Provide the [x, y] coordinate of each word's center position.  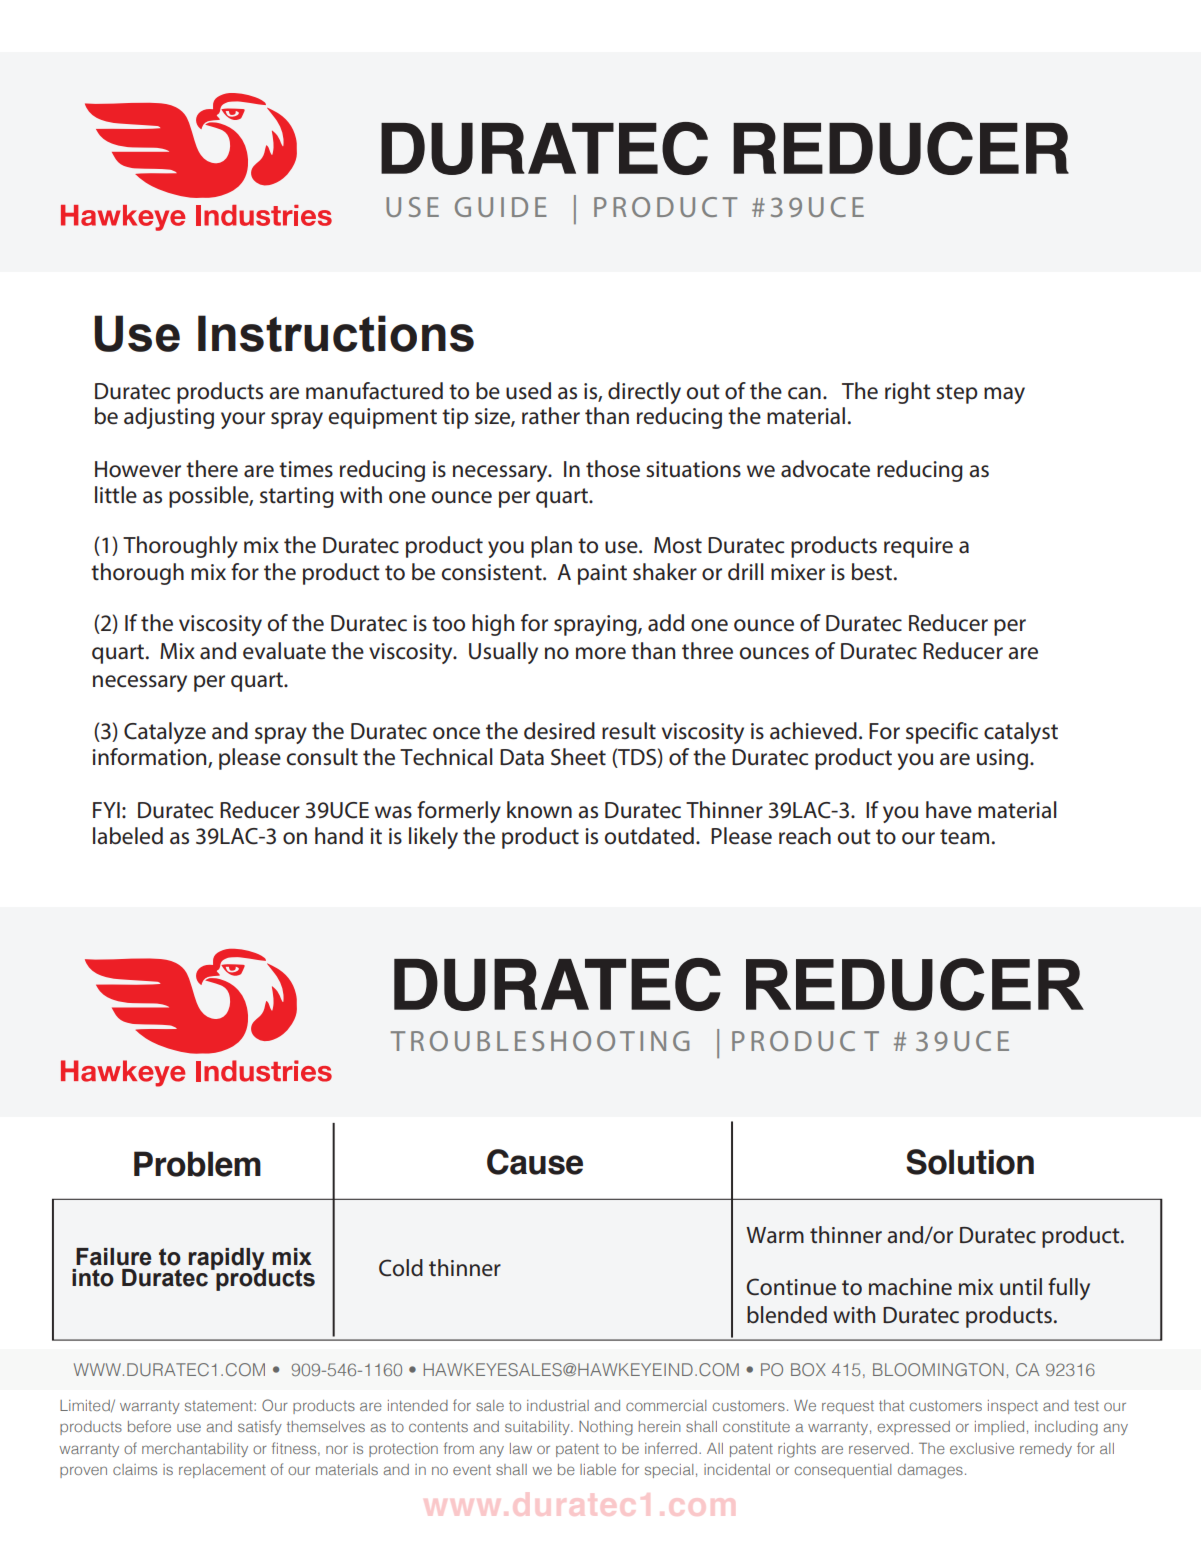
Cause [535, 1162]
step [957, 394]
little [116, 495]
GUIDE [501, 207]
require [918, 547]
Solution [970, 1162]
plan [551, 547]
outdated [649, 836]
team [964, 837]
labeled [128, 836]
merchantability [195, 1450]
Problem [197, 1164]
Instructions [336, 333]
